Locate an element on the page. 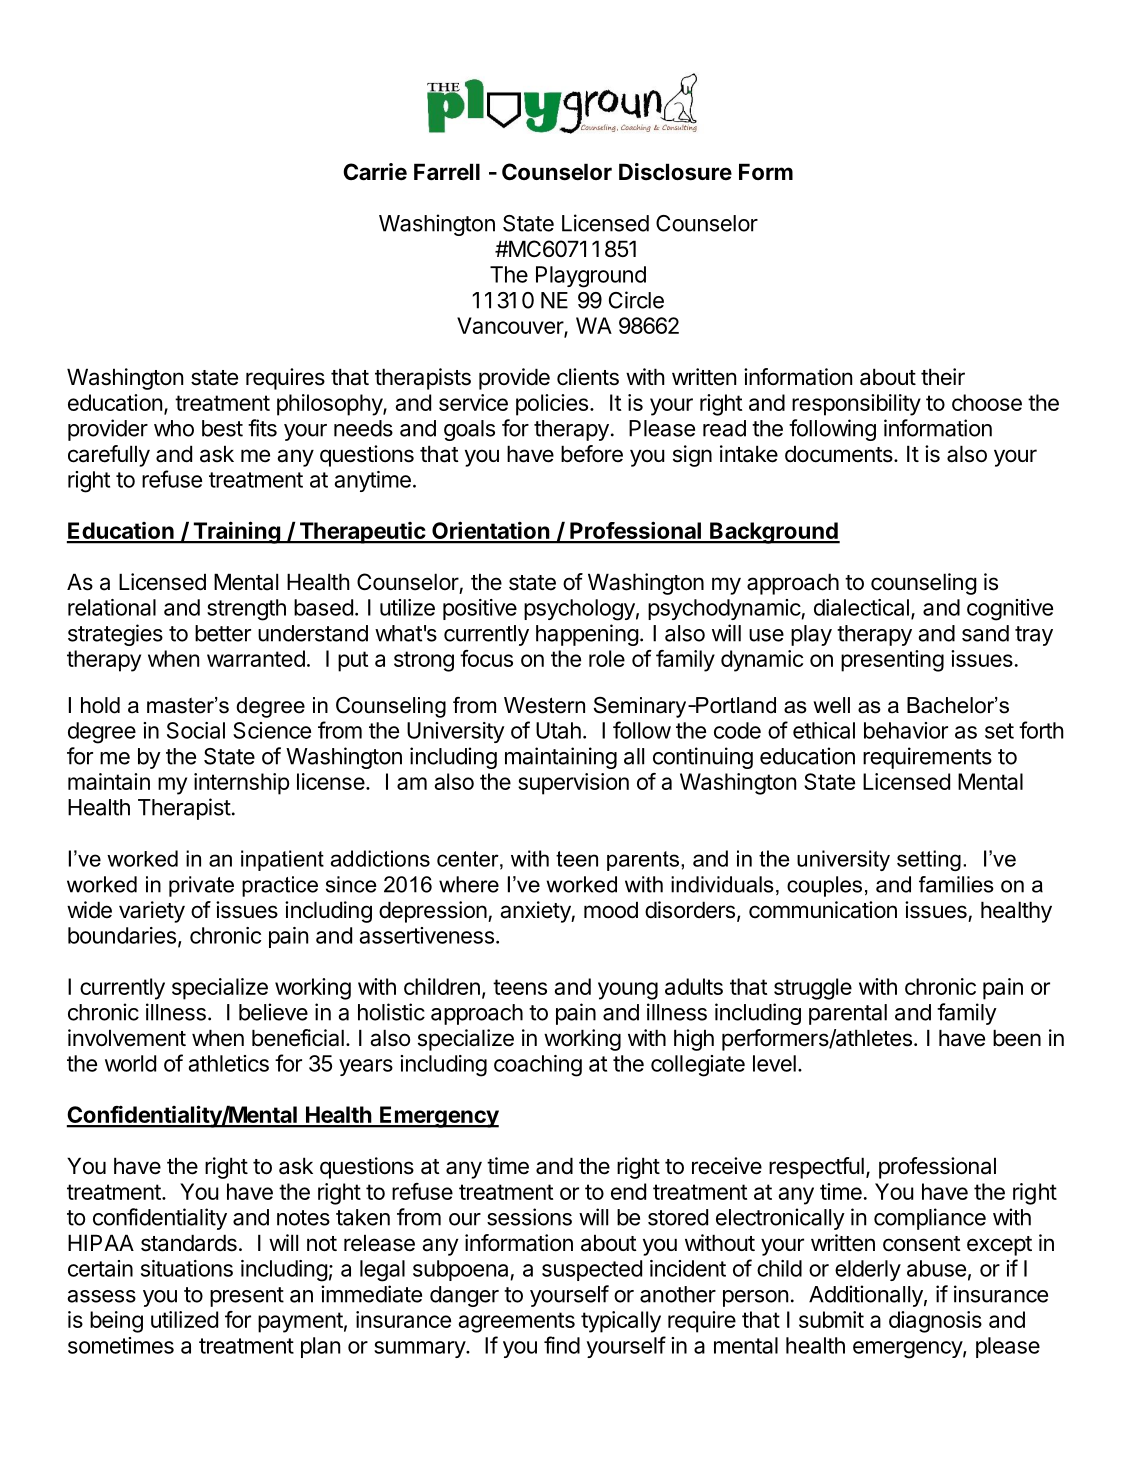 This document has height=1470, width=1136. mood is located at coordinates (611, 910).
